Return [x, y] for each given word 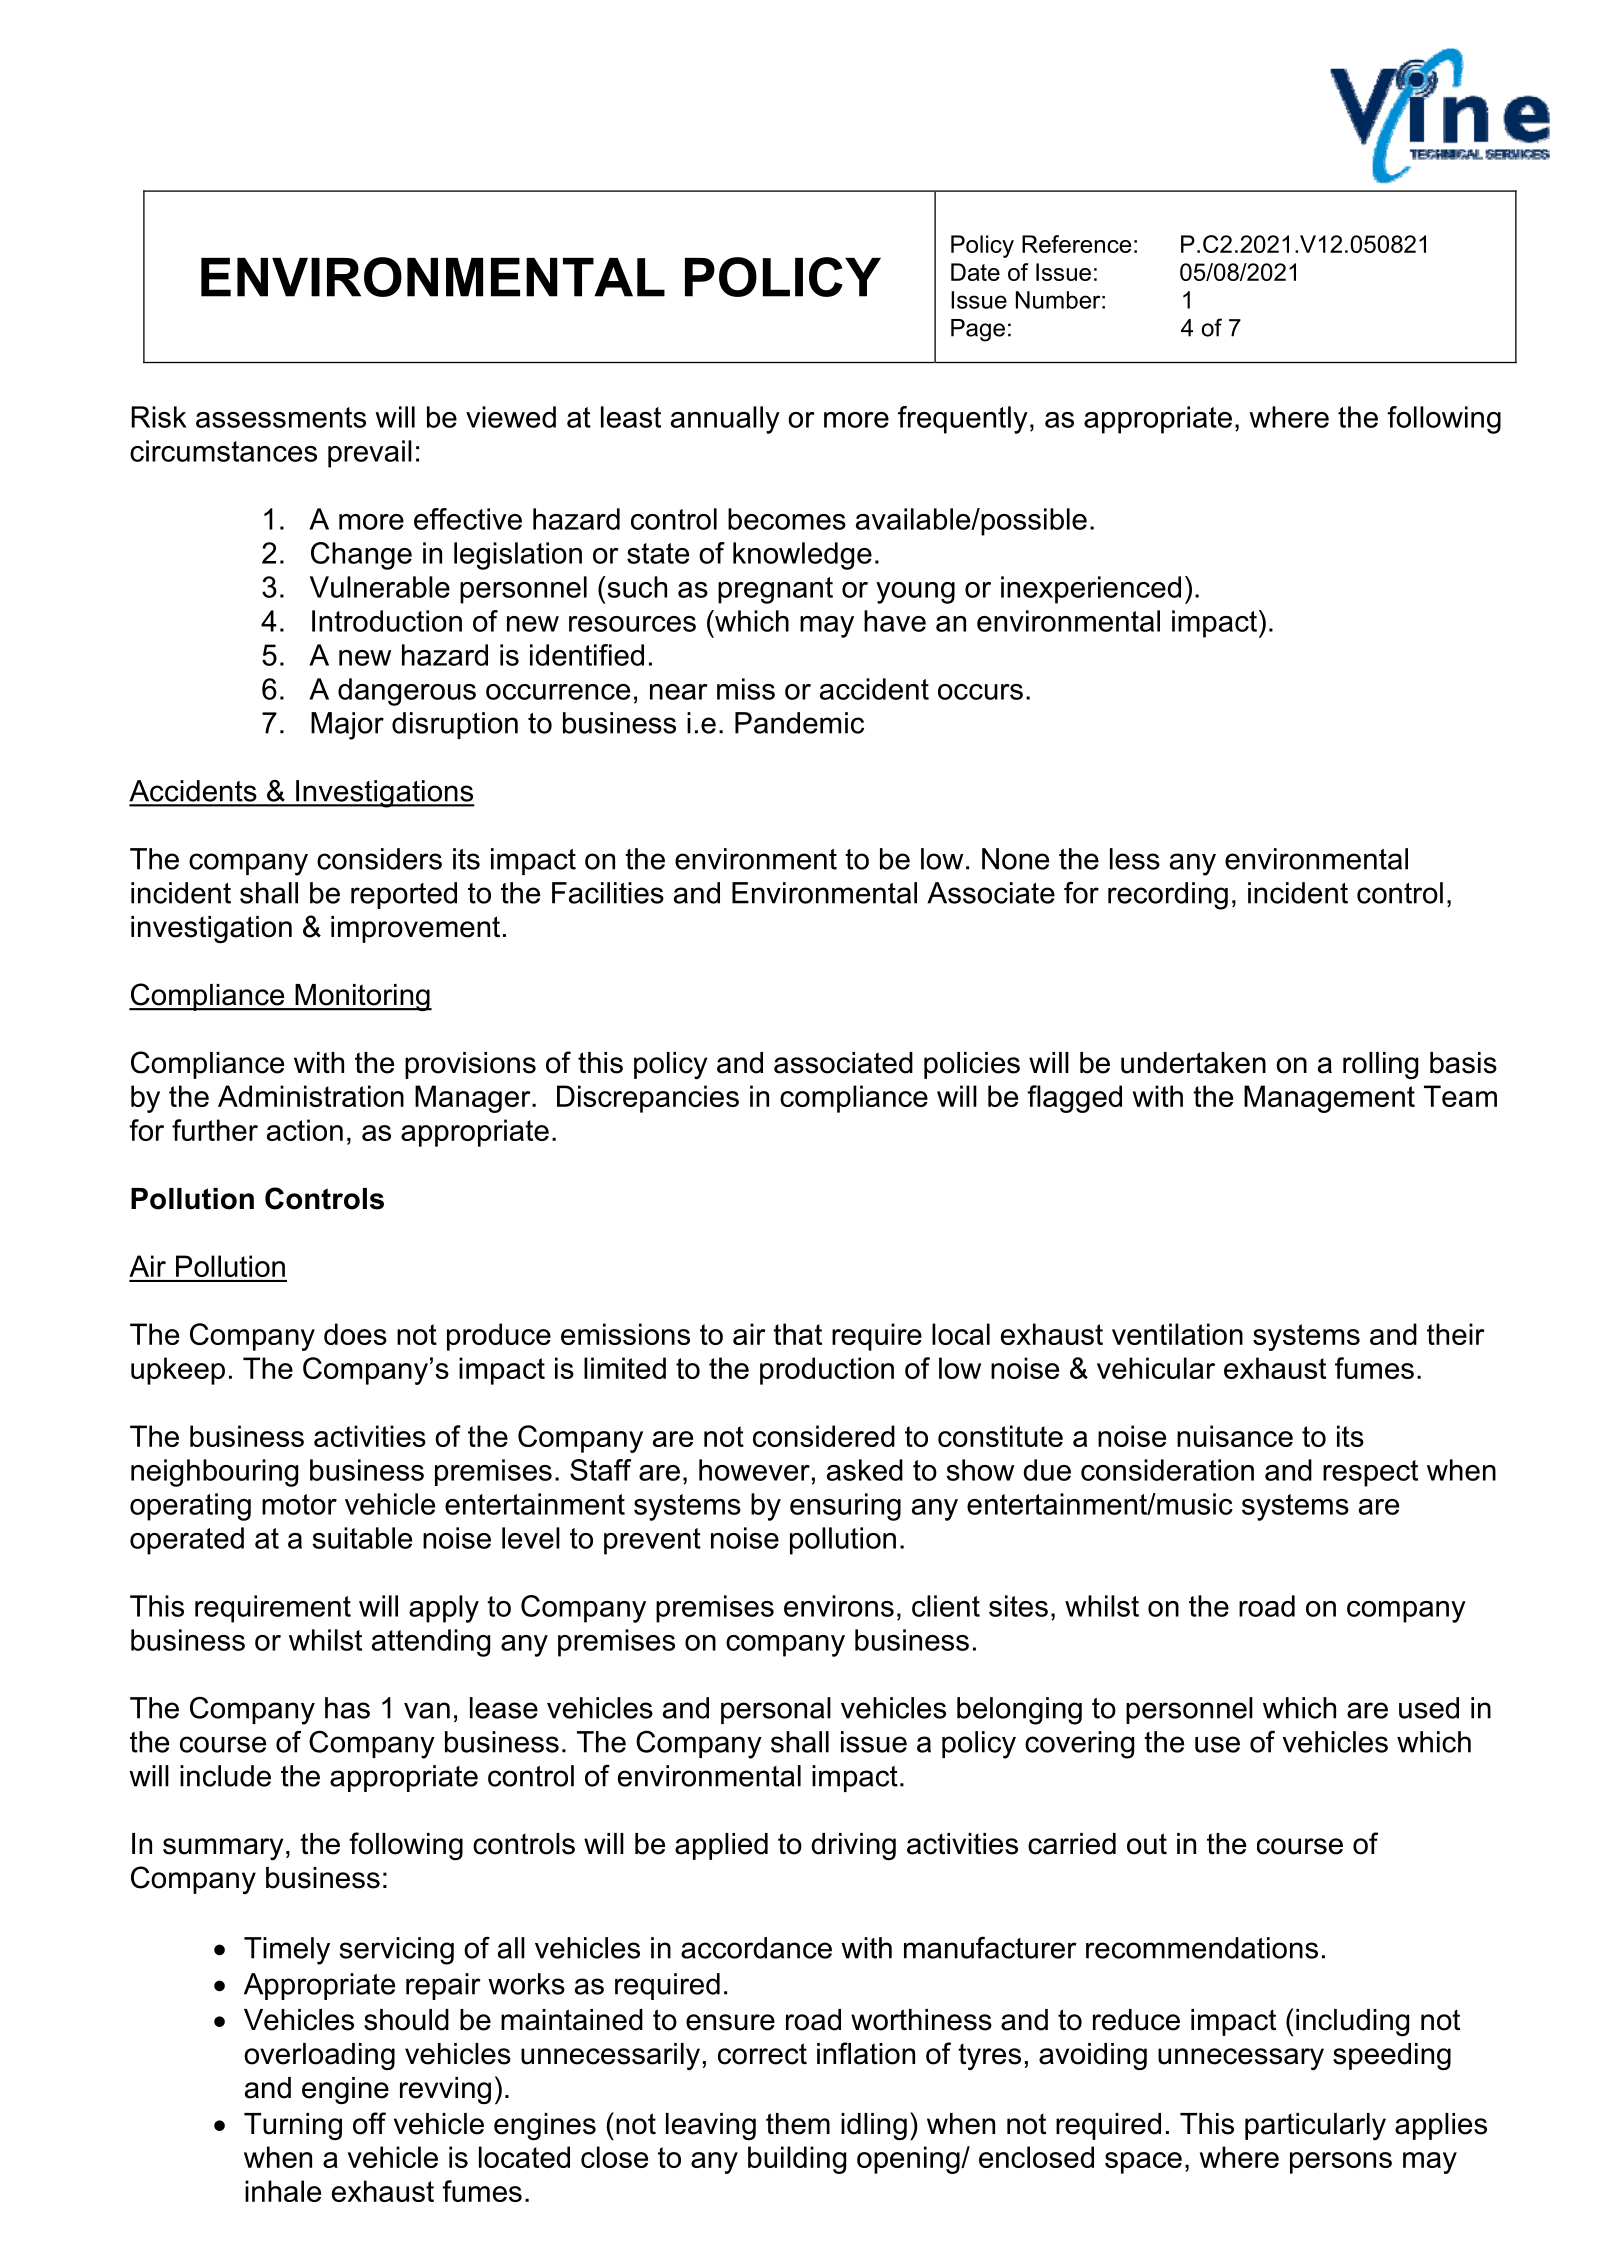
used [1429, 1708]
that [797, 1334]
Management [1329, 1099]
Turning [293, 2126]
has [347, 1708]
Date [975, 272]
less [1135, 859]
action [305, 1130]
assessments [281, 417]
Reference [1076, 244]
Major [347, 726]
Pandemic [799, 723]
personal [776, 1710]
